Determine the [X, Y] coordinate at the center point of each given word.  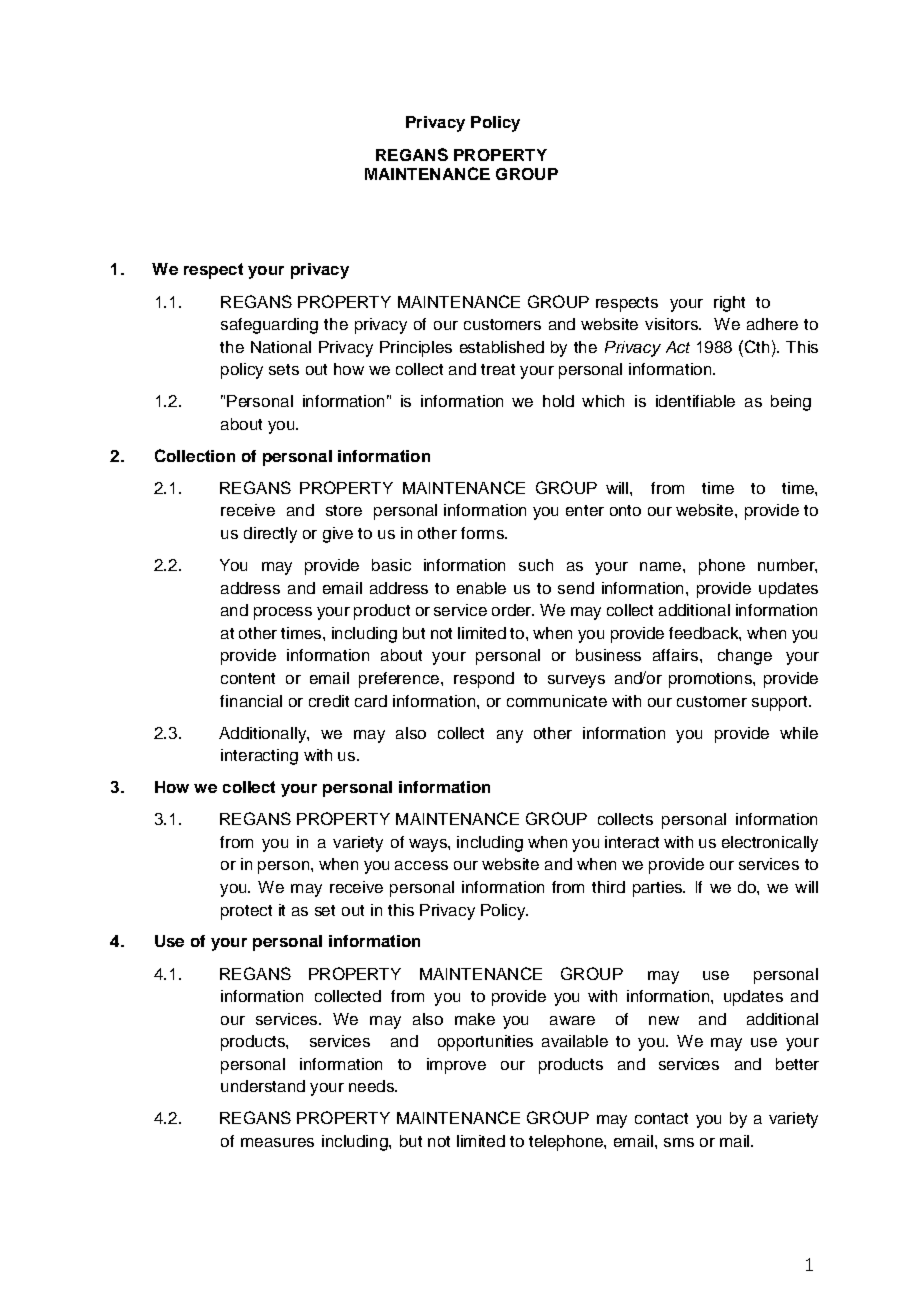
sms [679, 1142]
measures [277, 1142]
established [502, 347]
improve [456, 1066]
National [281, 347]
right [729, 304]
